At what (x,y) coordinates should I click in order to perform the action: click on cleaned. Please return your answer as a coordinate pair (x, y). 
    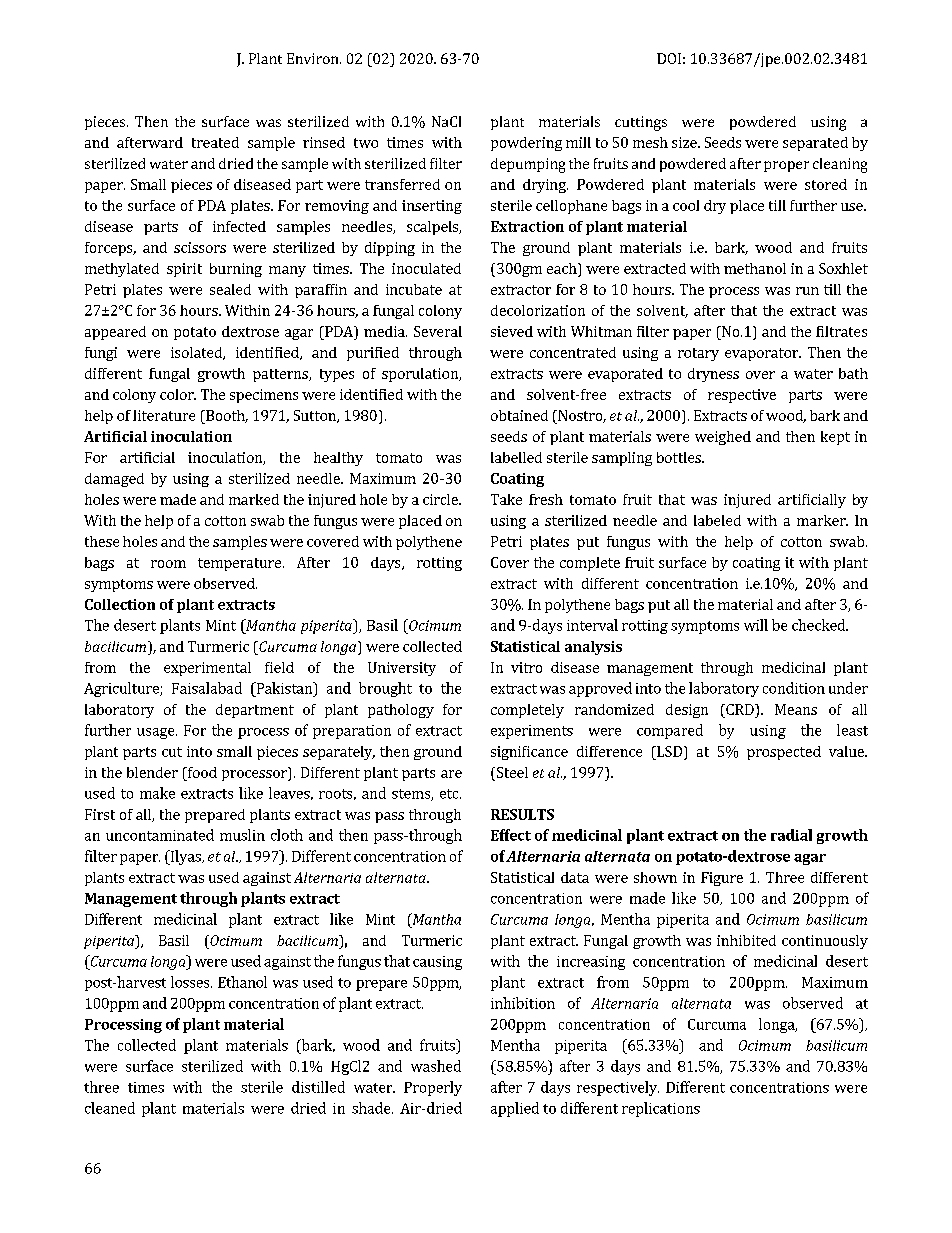
    Looking at the image, I should click on (110, 1108).
